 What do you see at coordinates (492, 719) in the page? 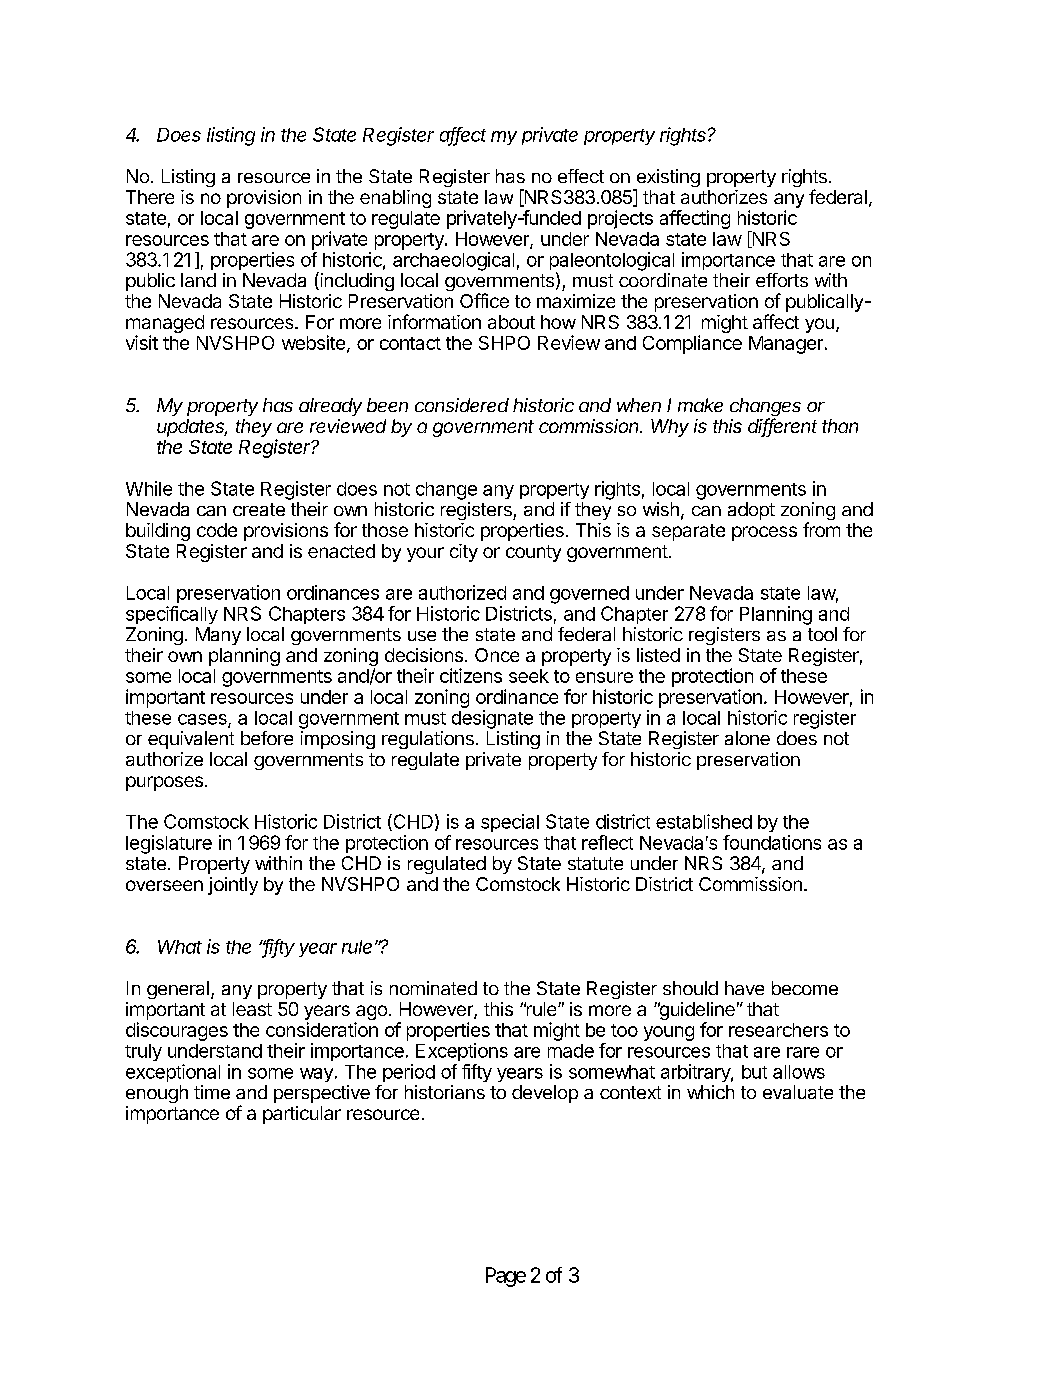
I see `designate` at bounding box center [492, 719].
